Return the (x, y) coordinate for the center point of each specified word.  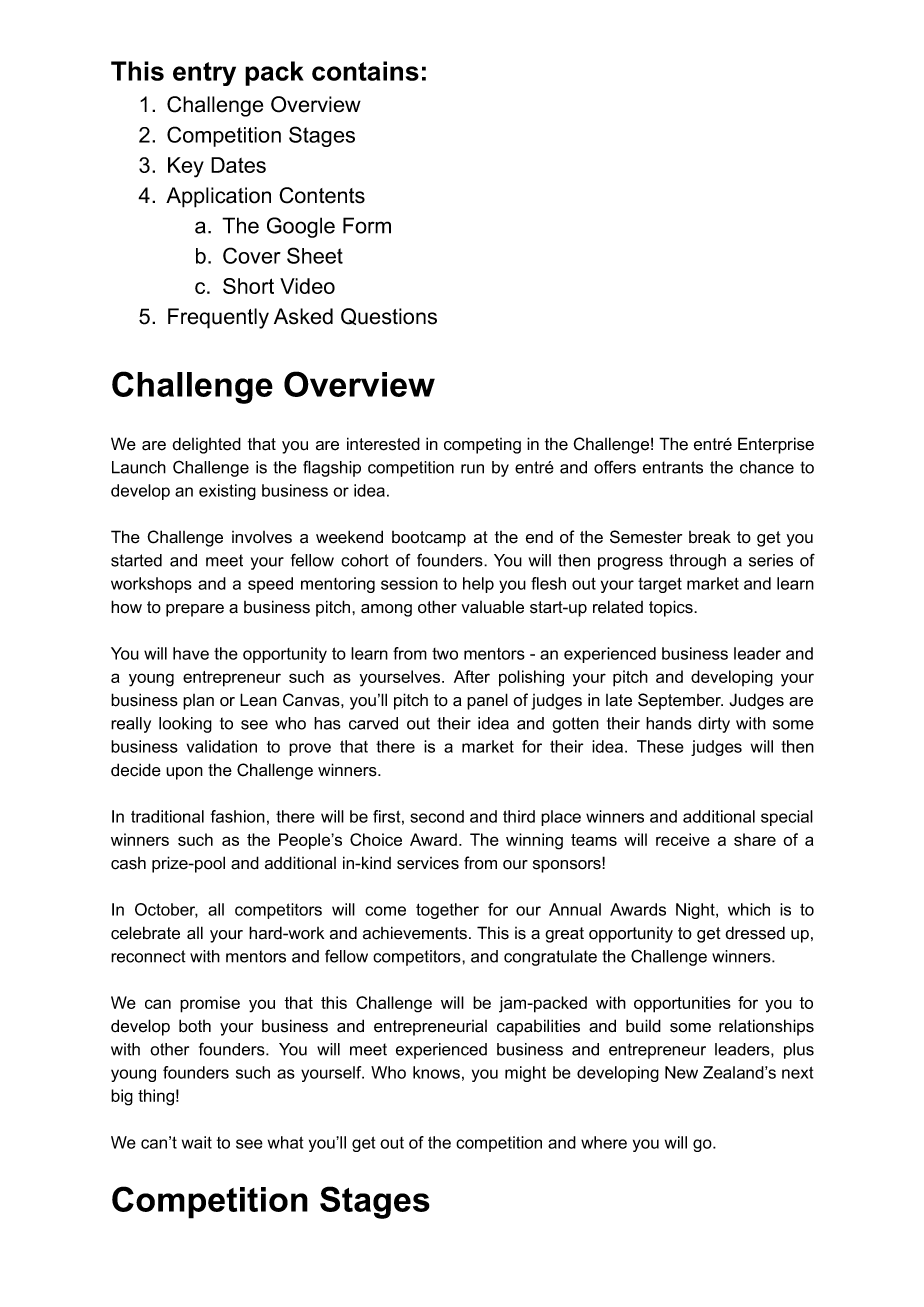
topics (672, 608)
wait (197, 1142)
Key (186, 167)
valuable (492, 607)
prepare (195, 610)
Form (367, 225)
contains (365, 71)
